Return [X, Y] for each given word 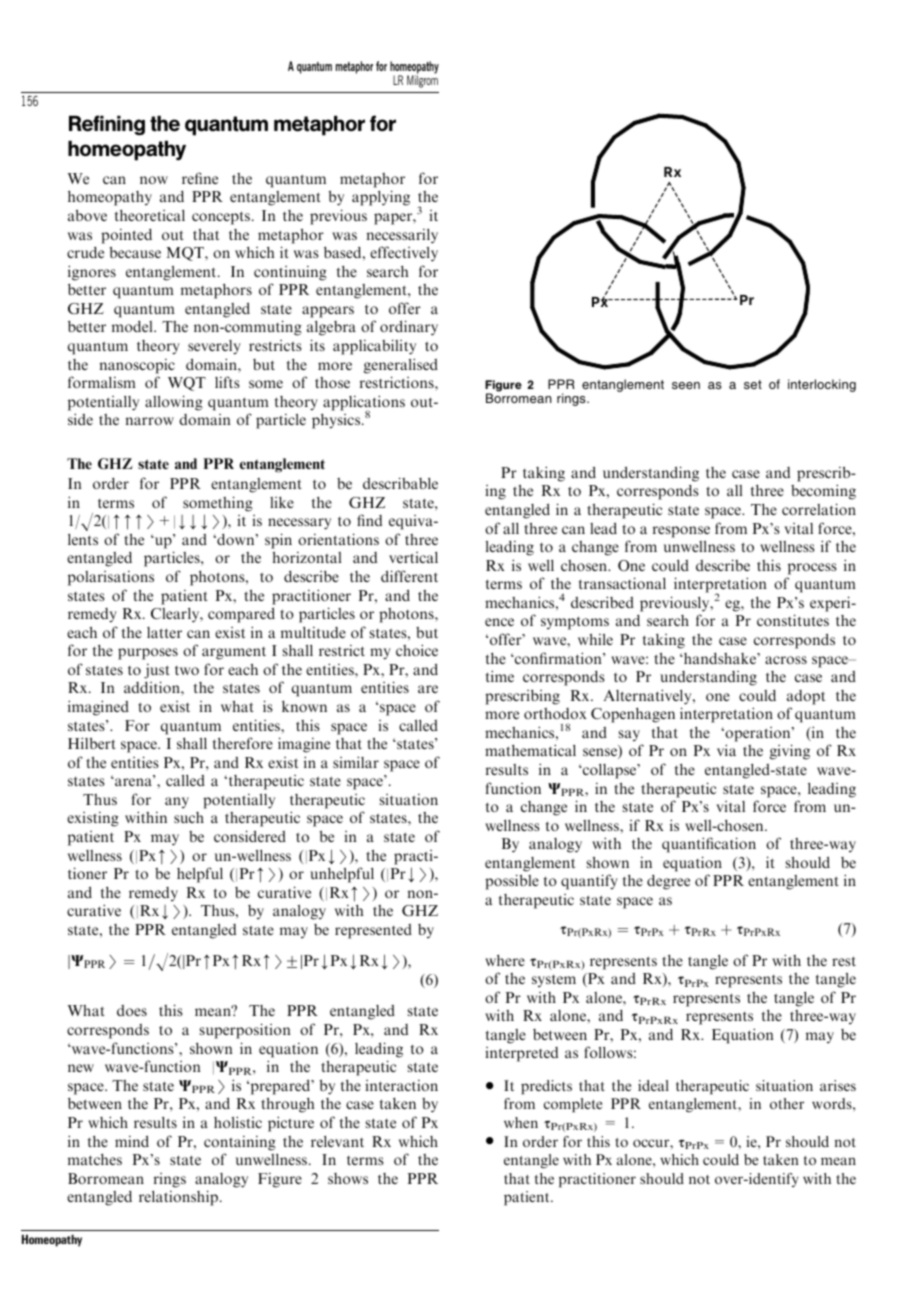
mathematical [530, 750]
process [812, 569]
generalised [401, 366]
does [132, 1010]
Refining [107, 125]
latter [164, 632]
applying [381, 198]
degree [668, 882]
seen [686, 385]
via [726, 750]
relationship [180, 1198]
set [753, 384]
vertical [413, 557]
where [505, 960]
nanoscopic [137, 366]
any [177, 802]
